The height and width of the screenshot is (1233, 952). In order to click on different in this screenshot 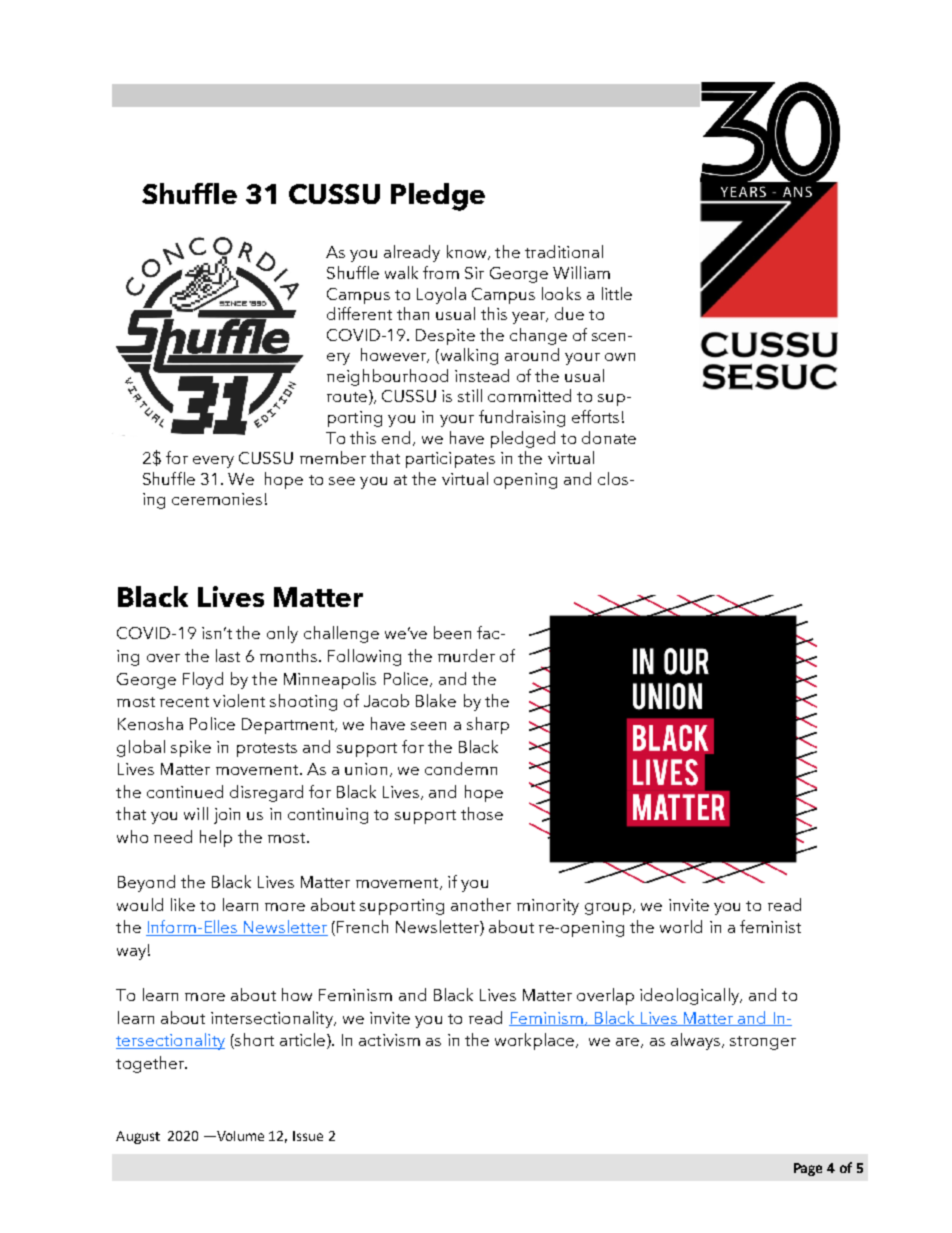, I will do `click(359, 313)`.
